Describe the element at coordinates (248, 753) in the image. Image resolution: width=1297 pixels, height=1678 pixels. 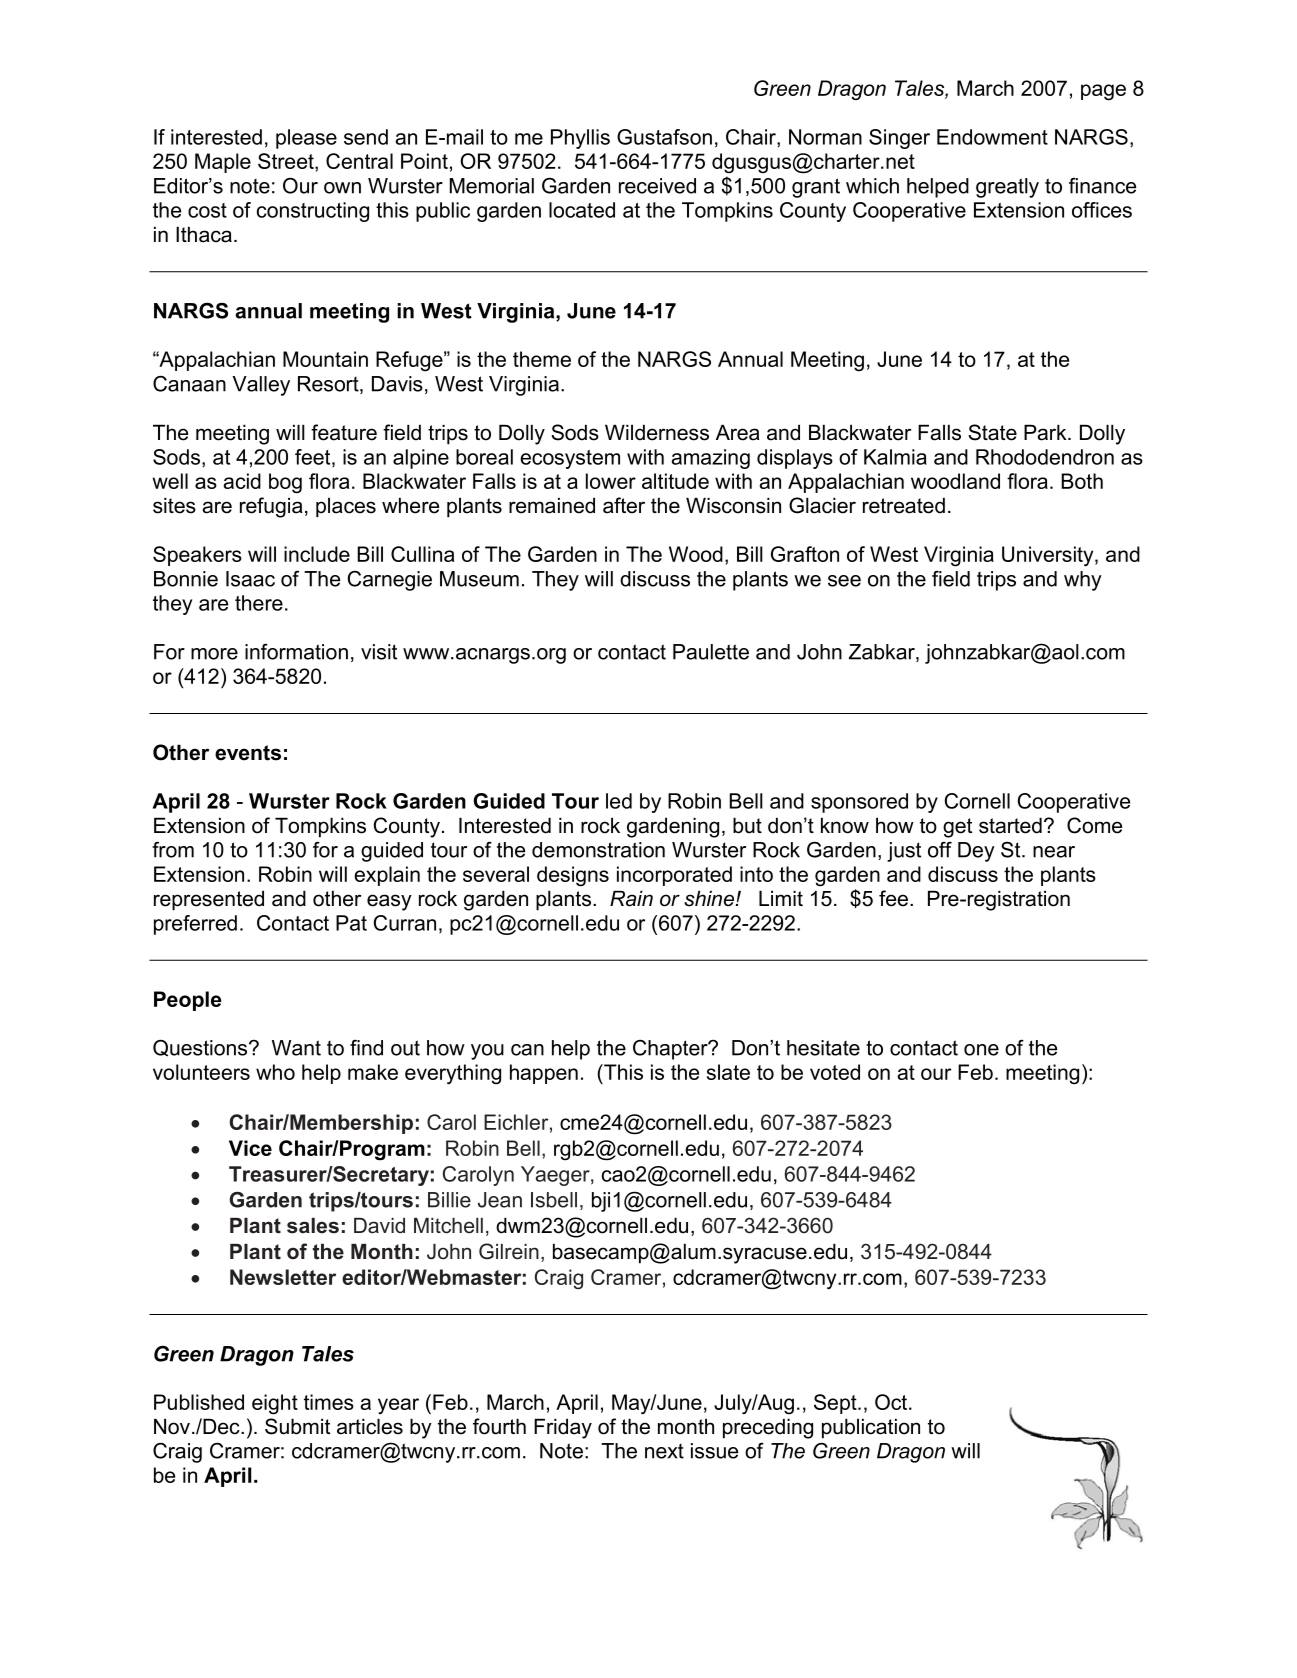
I see `events` at that location.
